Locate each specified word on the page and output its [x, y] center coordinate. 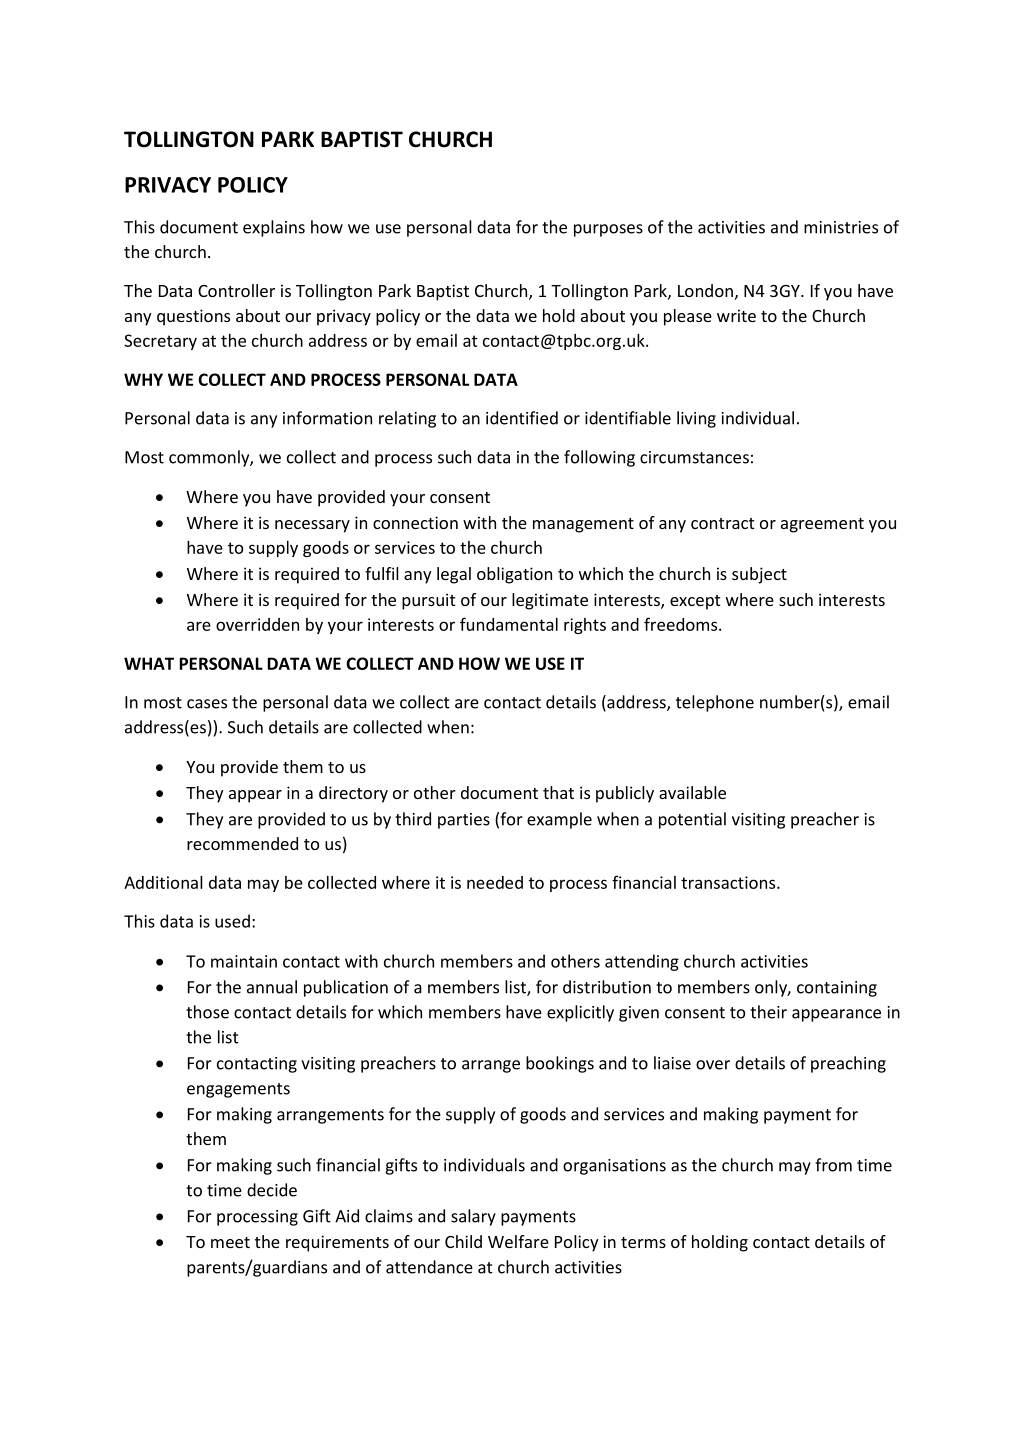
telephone [715, 703]
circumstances [694, 457]
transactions [729, 882]
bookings [560, 1064]
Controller [236, 290]
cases [207, 704]
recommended [242, 843]
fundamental [509, 624]
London [705, 290]
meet [230, 1242]
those [207, 1012]
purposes [608, 230]
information [327, 418]
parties [464, 821]
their [768, 1012]
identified [522, 418]
